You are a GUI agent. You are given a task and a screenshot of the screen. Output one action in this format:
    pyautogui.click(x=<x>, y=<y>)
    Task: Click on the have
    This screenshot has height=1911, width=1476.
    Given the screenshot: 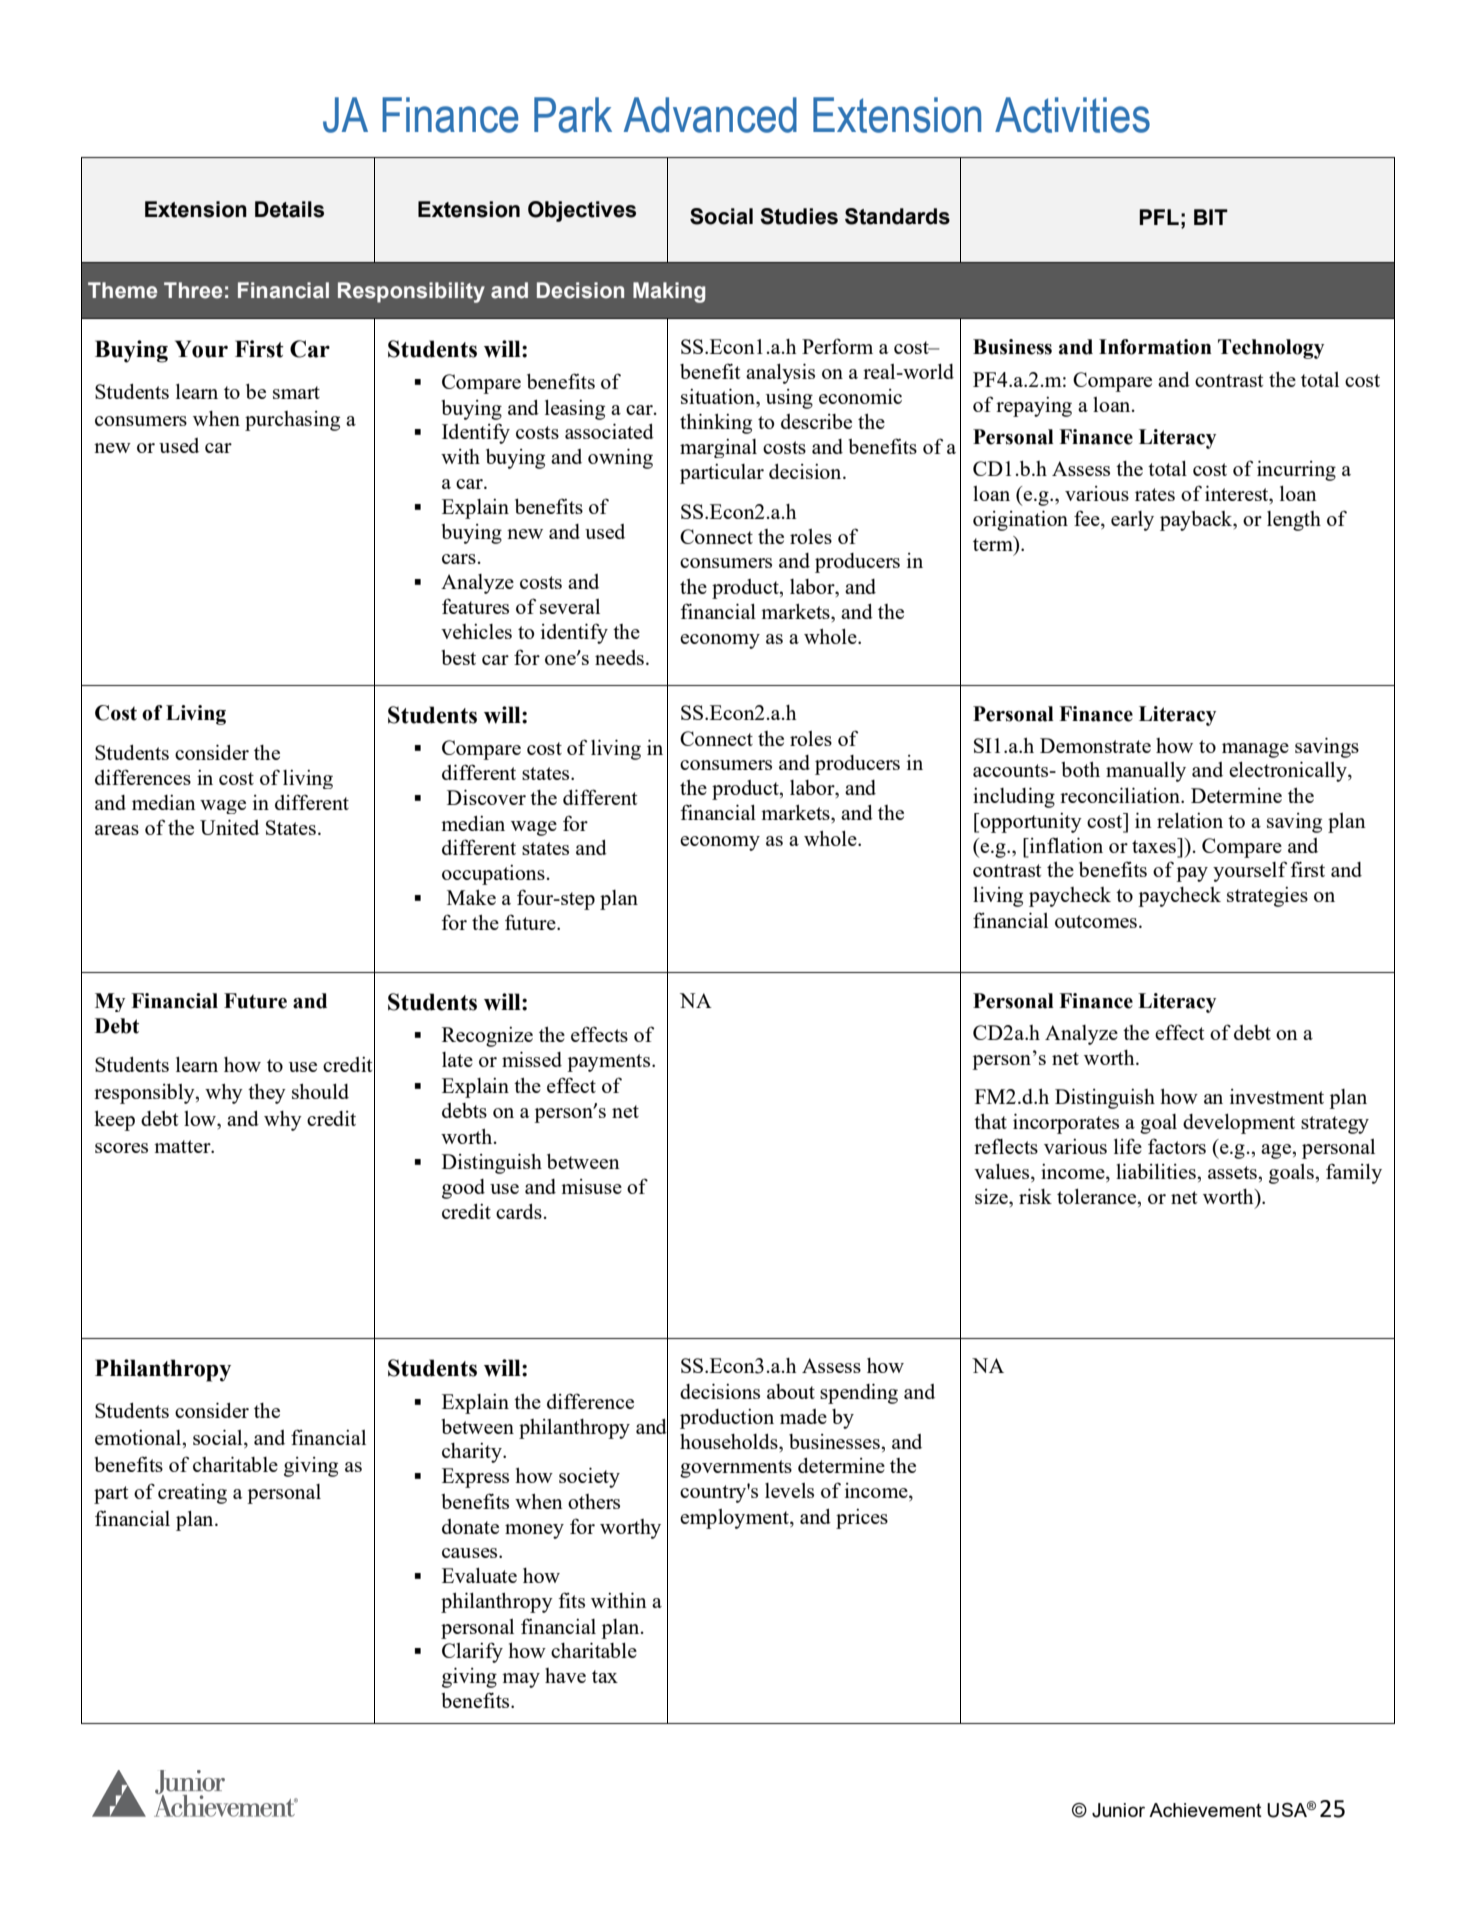 What is the action you would take?
    pyautogui.click(x=565, y=1675)
